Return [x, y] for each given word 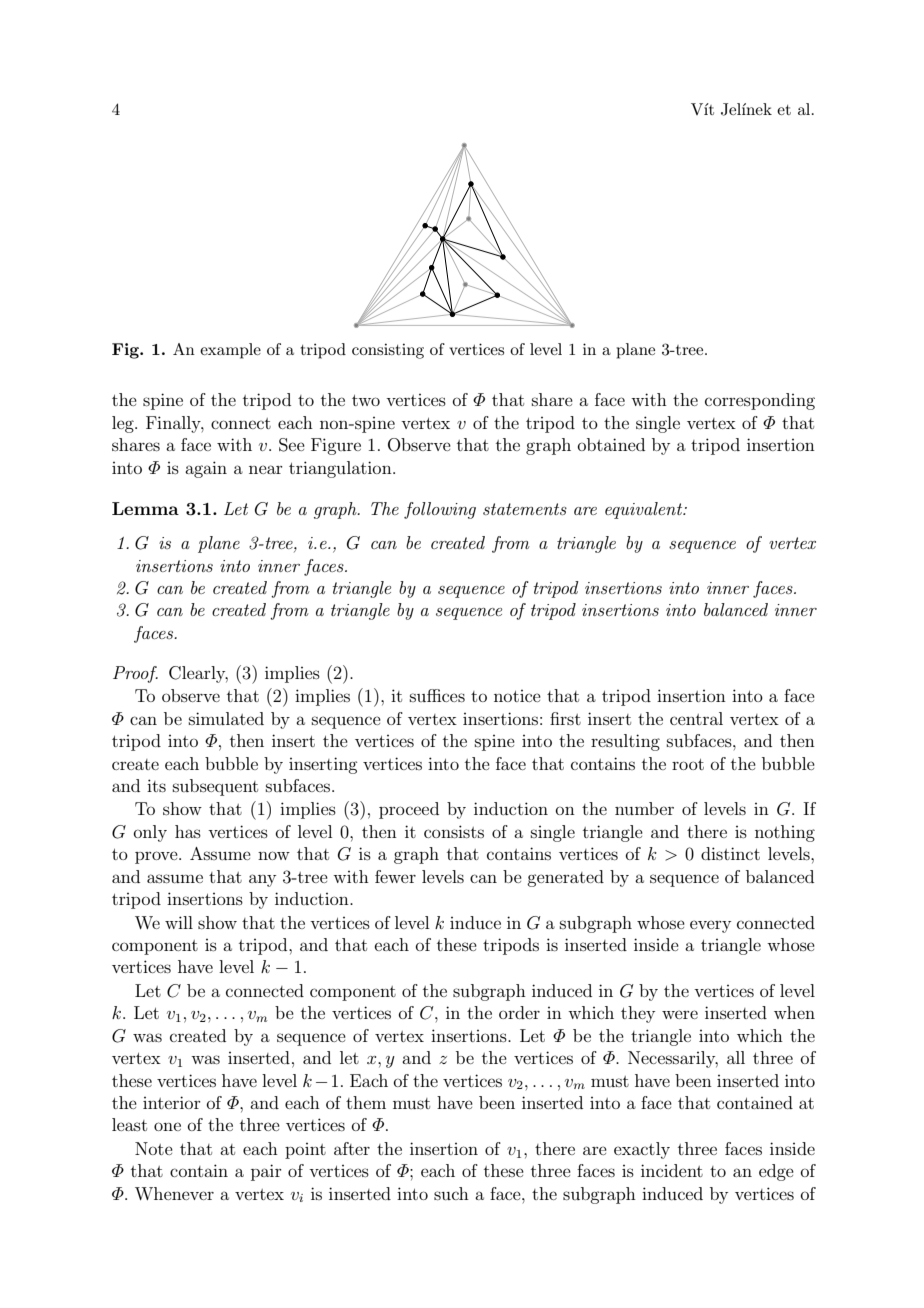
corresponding [760, 401]
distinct [730, 853]
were [680, 1014]
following [440, 510]
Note [154, 1148]
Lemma [145, 508]
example [230, 351]
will [179, 922]
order [519, 1012]
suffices [437, 695]
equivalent [645, 510]
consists [454, 831]
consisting [388, 351]
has [188, 831]
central [696, 718]
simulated [226, 718]
